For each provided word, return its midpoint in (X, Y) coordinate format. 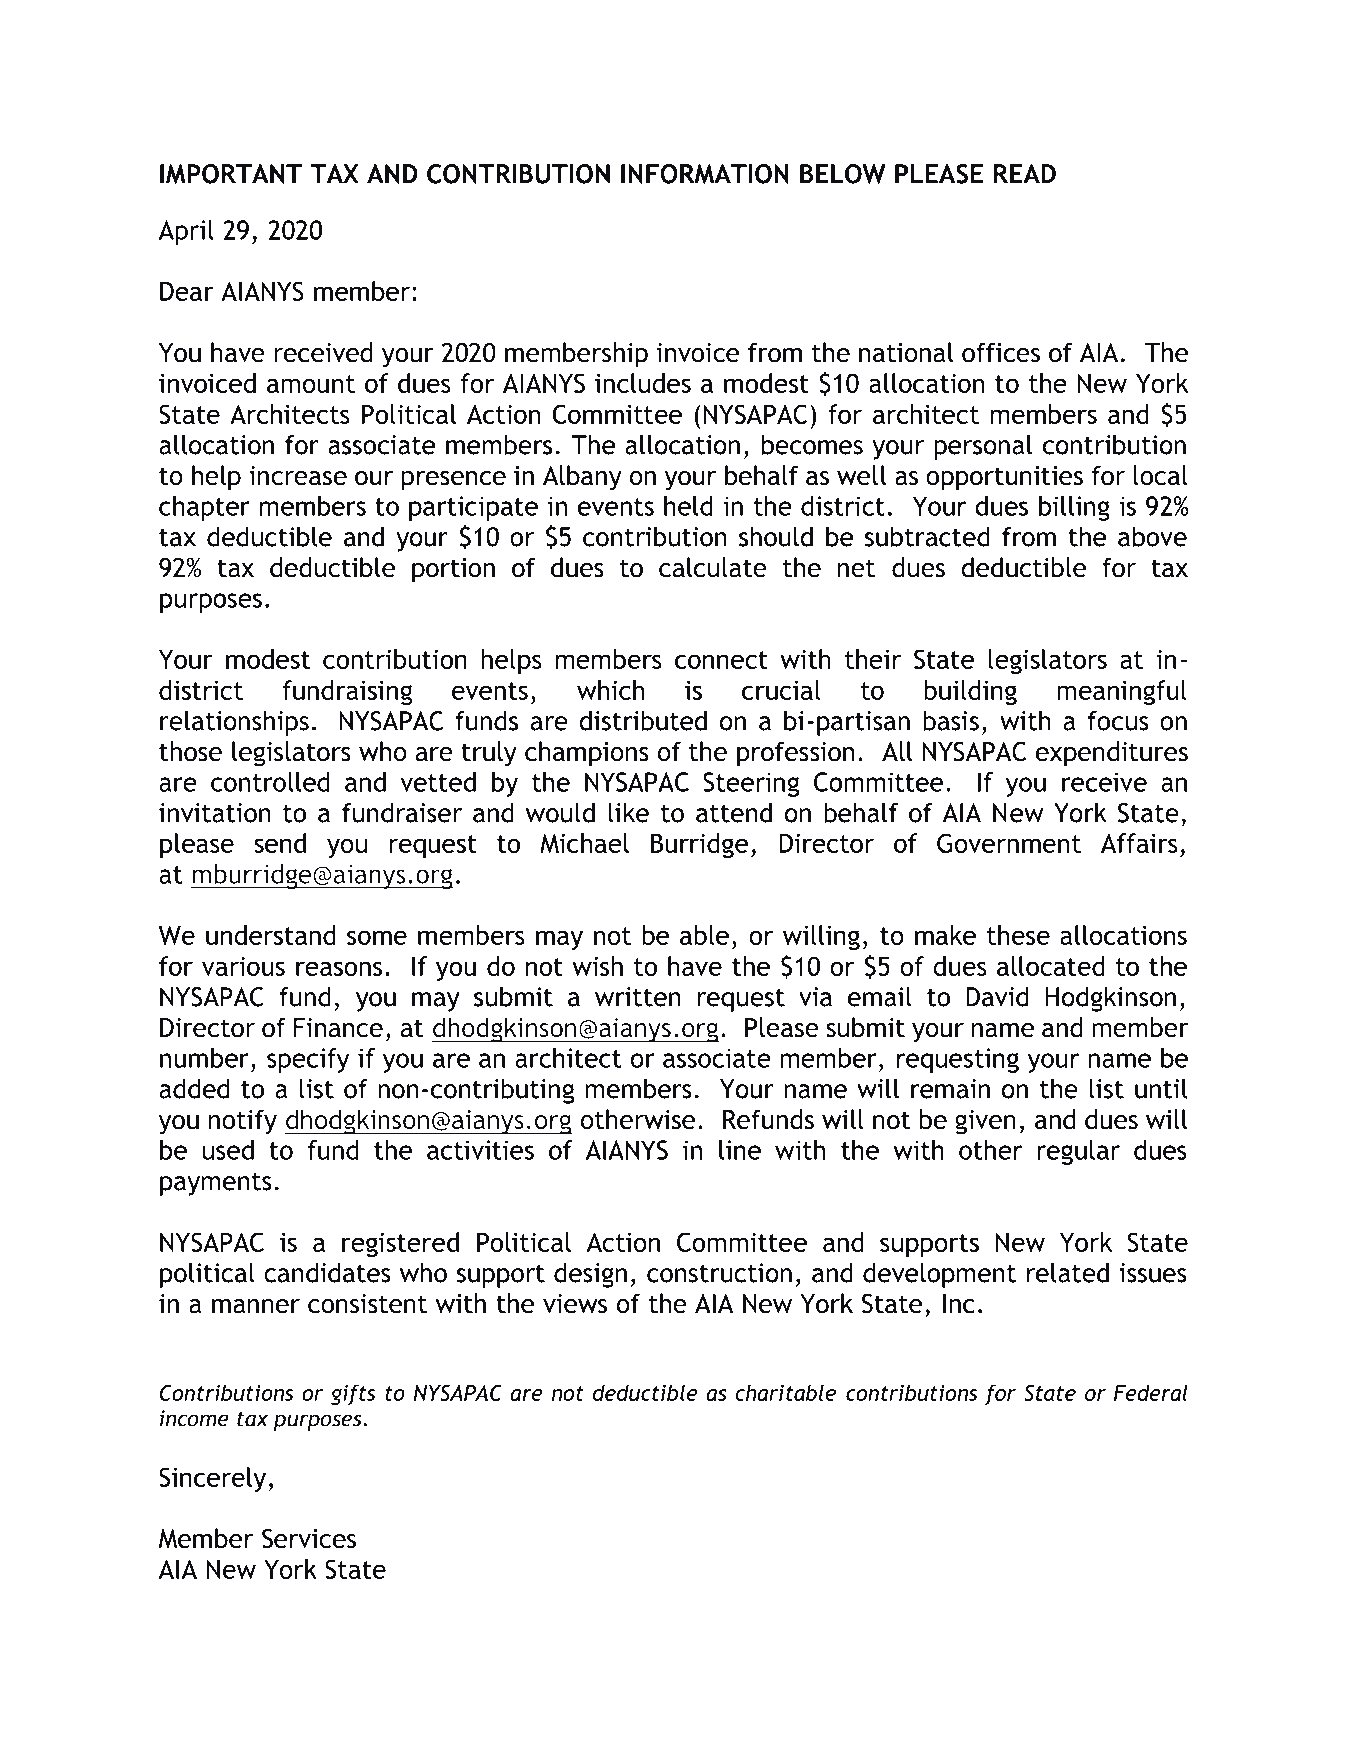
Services (309, 1538)
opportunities (1004, 478)
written (637, 997)
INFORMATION (705, 174)
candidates (327, 1272)
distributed (643, 720)
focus (1118, 720)
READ (1025, 174)
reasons (339, 968)
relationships (234, 723)
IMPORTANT (231, 174)
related (1068, 1272)
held (688, 506)
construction (719, 1273)
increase (298, 476)
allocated (1051, 966)
